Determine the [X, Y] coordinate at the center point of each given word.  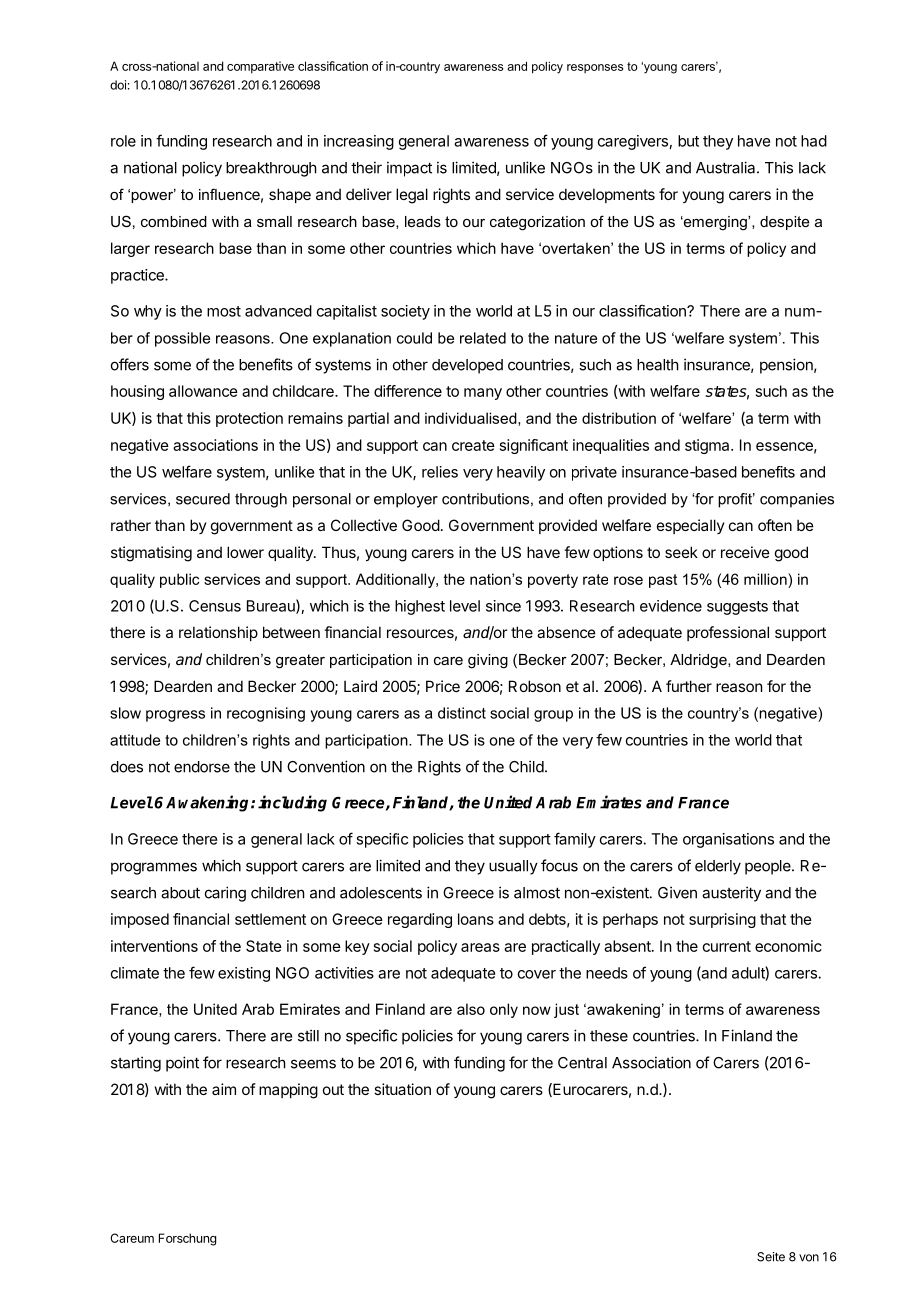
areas [480, 947]
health [658, 365]
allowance [203, 391]
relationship [218, 633]
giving [488, 661]
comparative [260, 67]
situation [402, 1089]
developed [467, 366]
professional [728, 633]
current [727, 946]
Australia [727, 167]
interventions [154, 946]
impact [409, 169]
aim [224, 1089]
